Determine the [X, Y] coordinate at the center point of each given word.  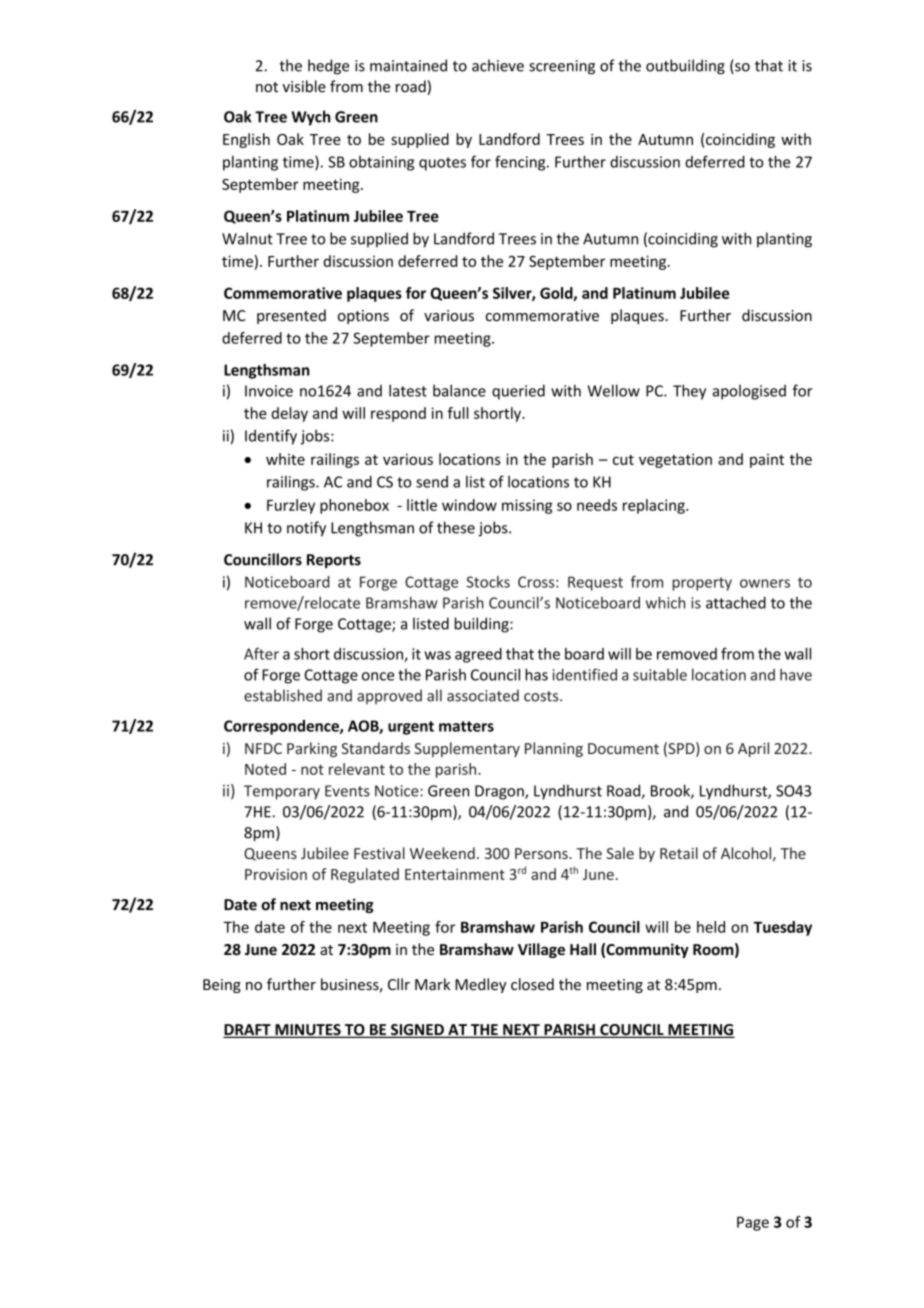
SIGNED [417, 1031]
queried [518, 392]
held [711, 927]
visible [304, 86]
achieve [498, 65]
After [261, 653]
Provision [276, 874]
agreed [478, 655]
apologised [749, 392]
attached [736, 602]
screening [562, 67]
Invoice [269, 391]
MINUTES [308, 1031]
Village [541, 950]
